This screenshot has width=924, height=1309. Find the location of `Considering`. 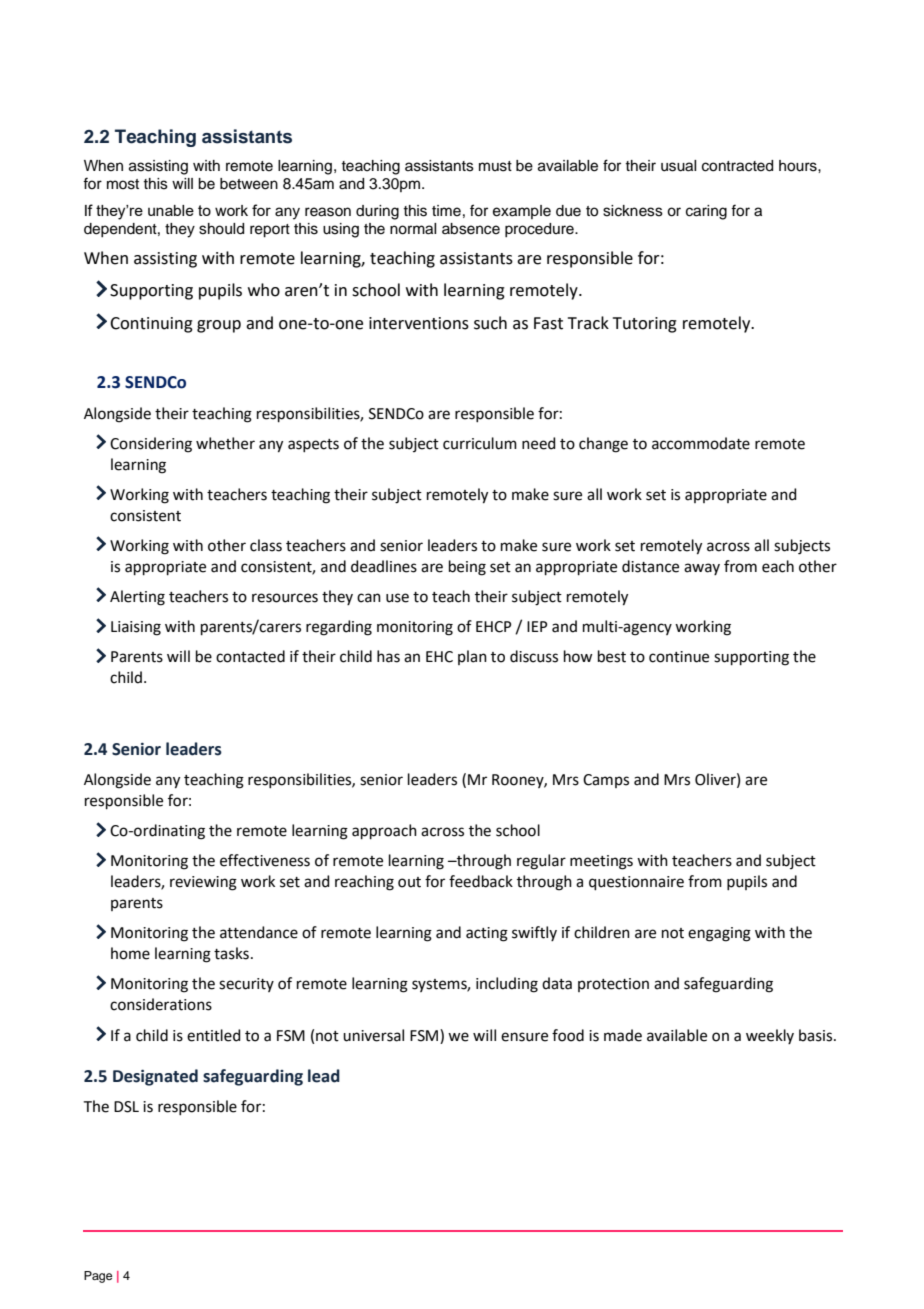

Considering is located at coordinates (151, 445).
